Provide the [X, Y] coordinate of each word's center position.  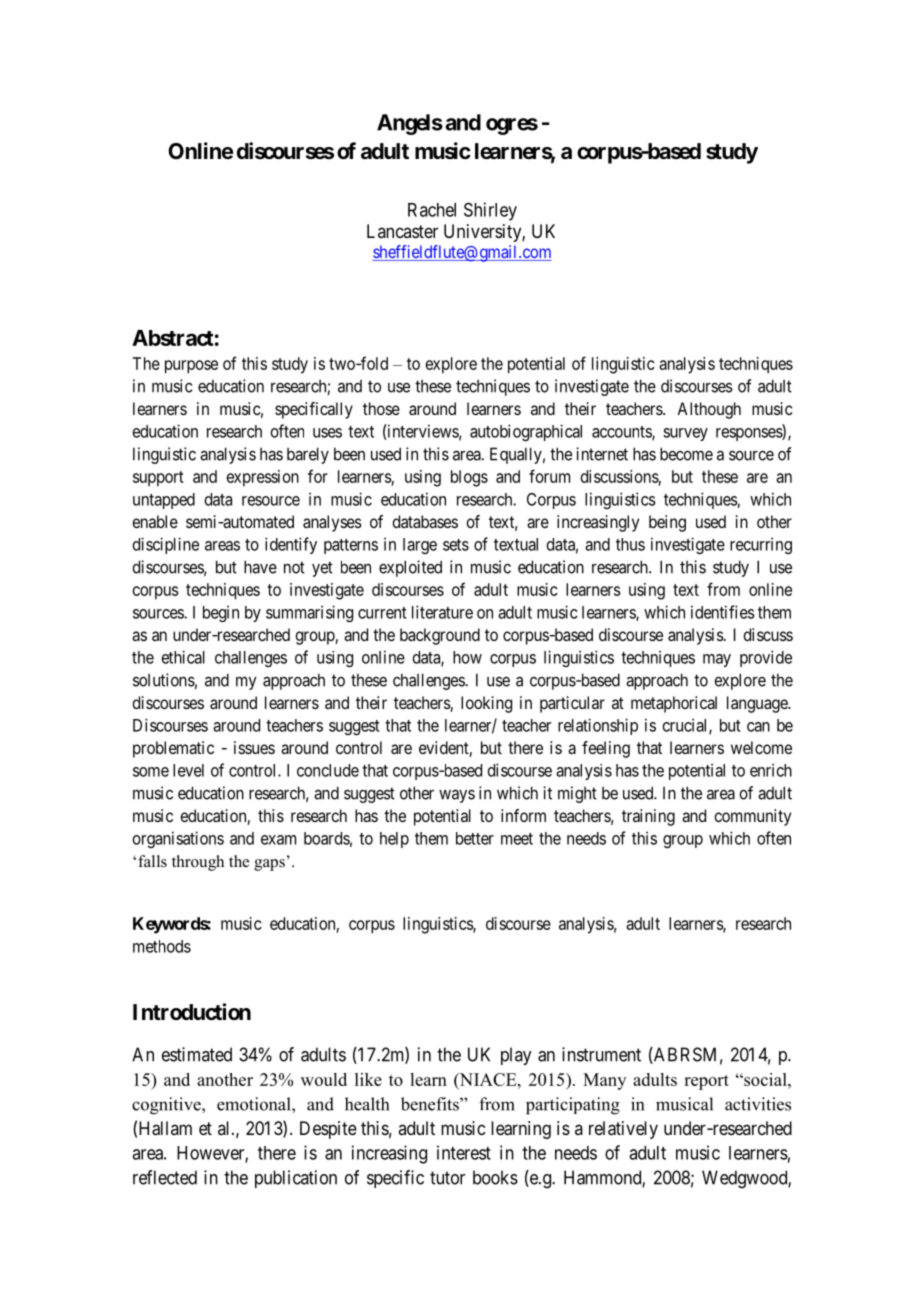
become [686, 454]
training [648, 817]
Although [709, 410]
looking [486, 704]
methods [162, 946]
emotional [255, 1104]
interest [464, 1152]
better [475, 838]
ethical [183, 657]
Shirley [490, 211]
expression [263, 478]
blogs [469, 478]
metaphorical [674, 704]
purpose [191, 367]
